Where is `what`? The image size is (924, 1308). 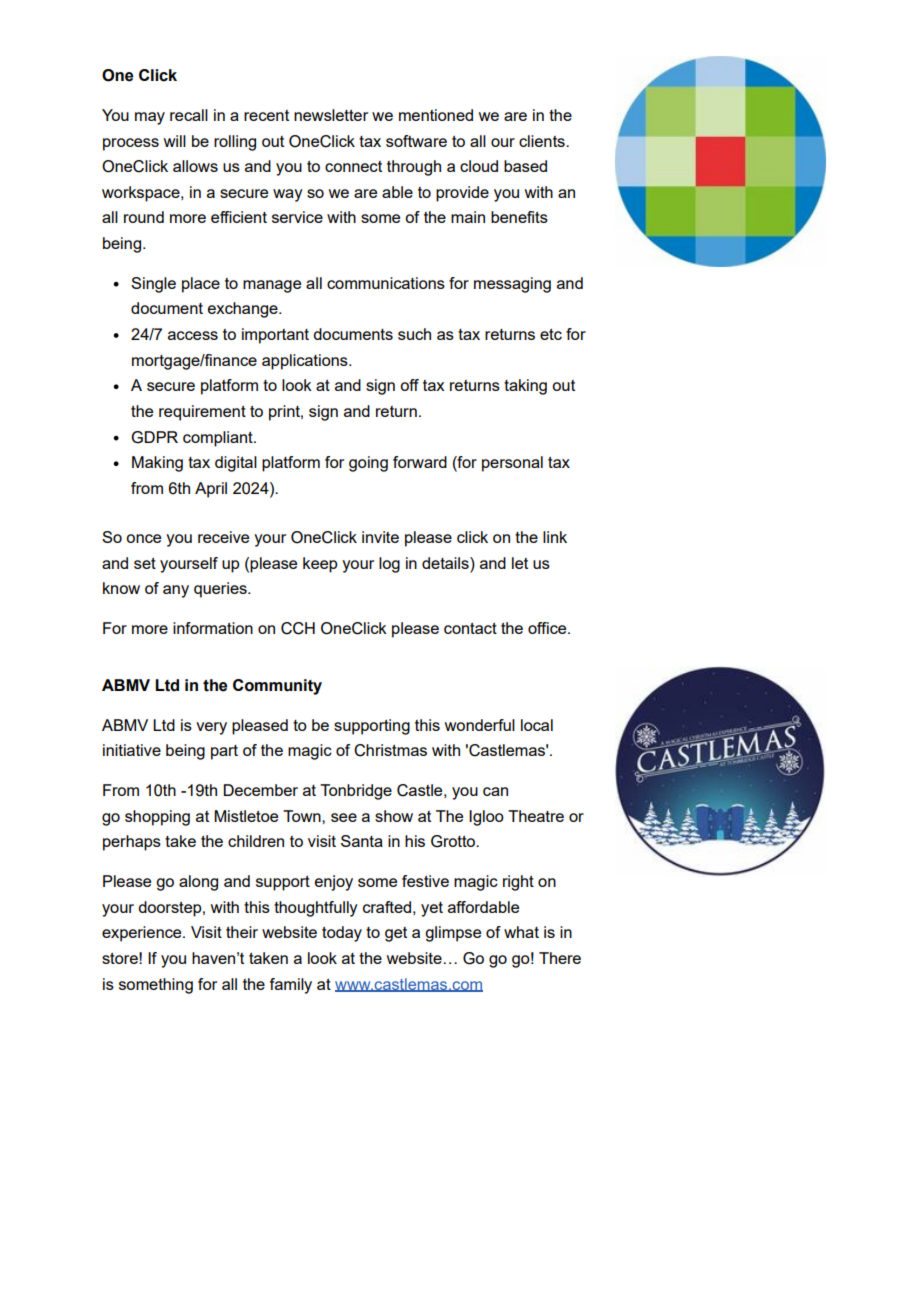
what is located at coordinates (521, 932).
